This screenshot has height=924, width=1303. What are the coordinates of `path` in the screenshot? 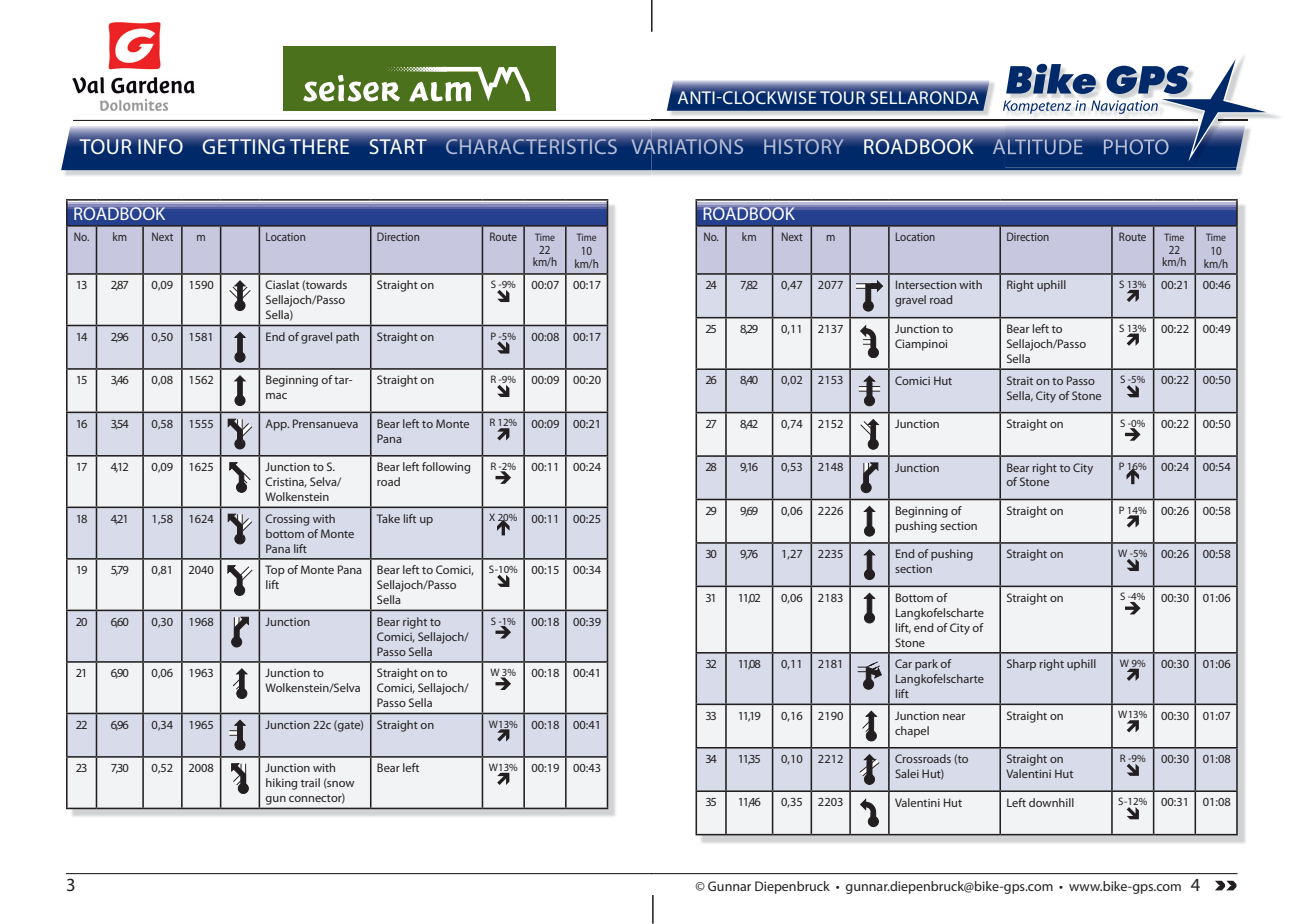 It's located at (347, 338).
